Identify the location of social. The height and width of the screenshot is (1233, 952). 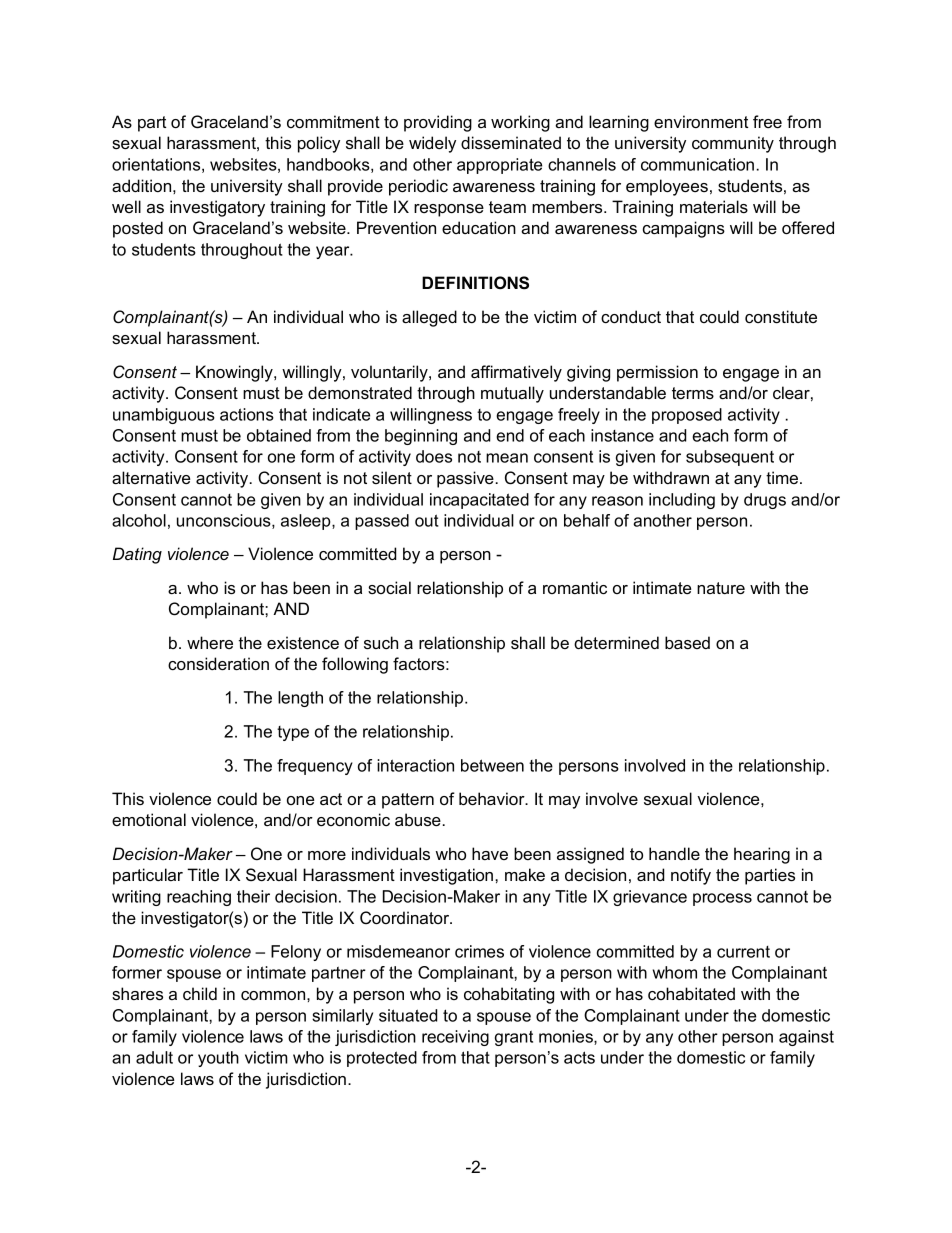
(389, 587).
